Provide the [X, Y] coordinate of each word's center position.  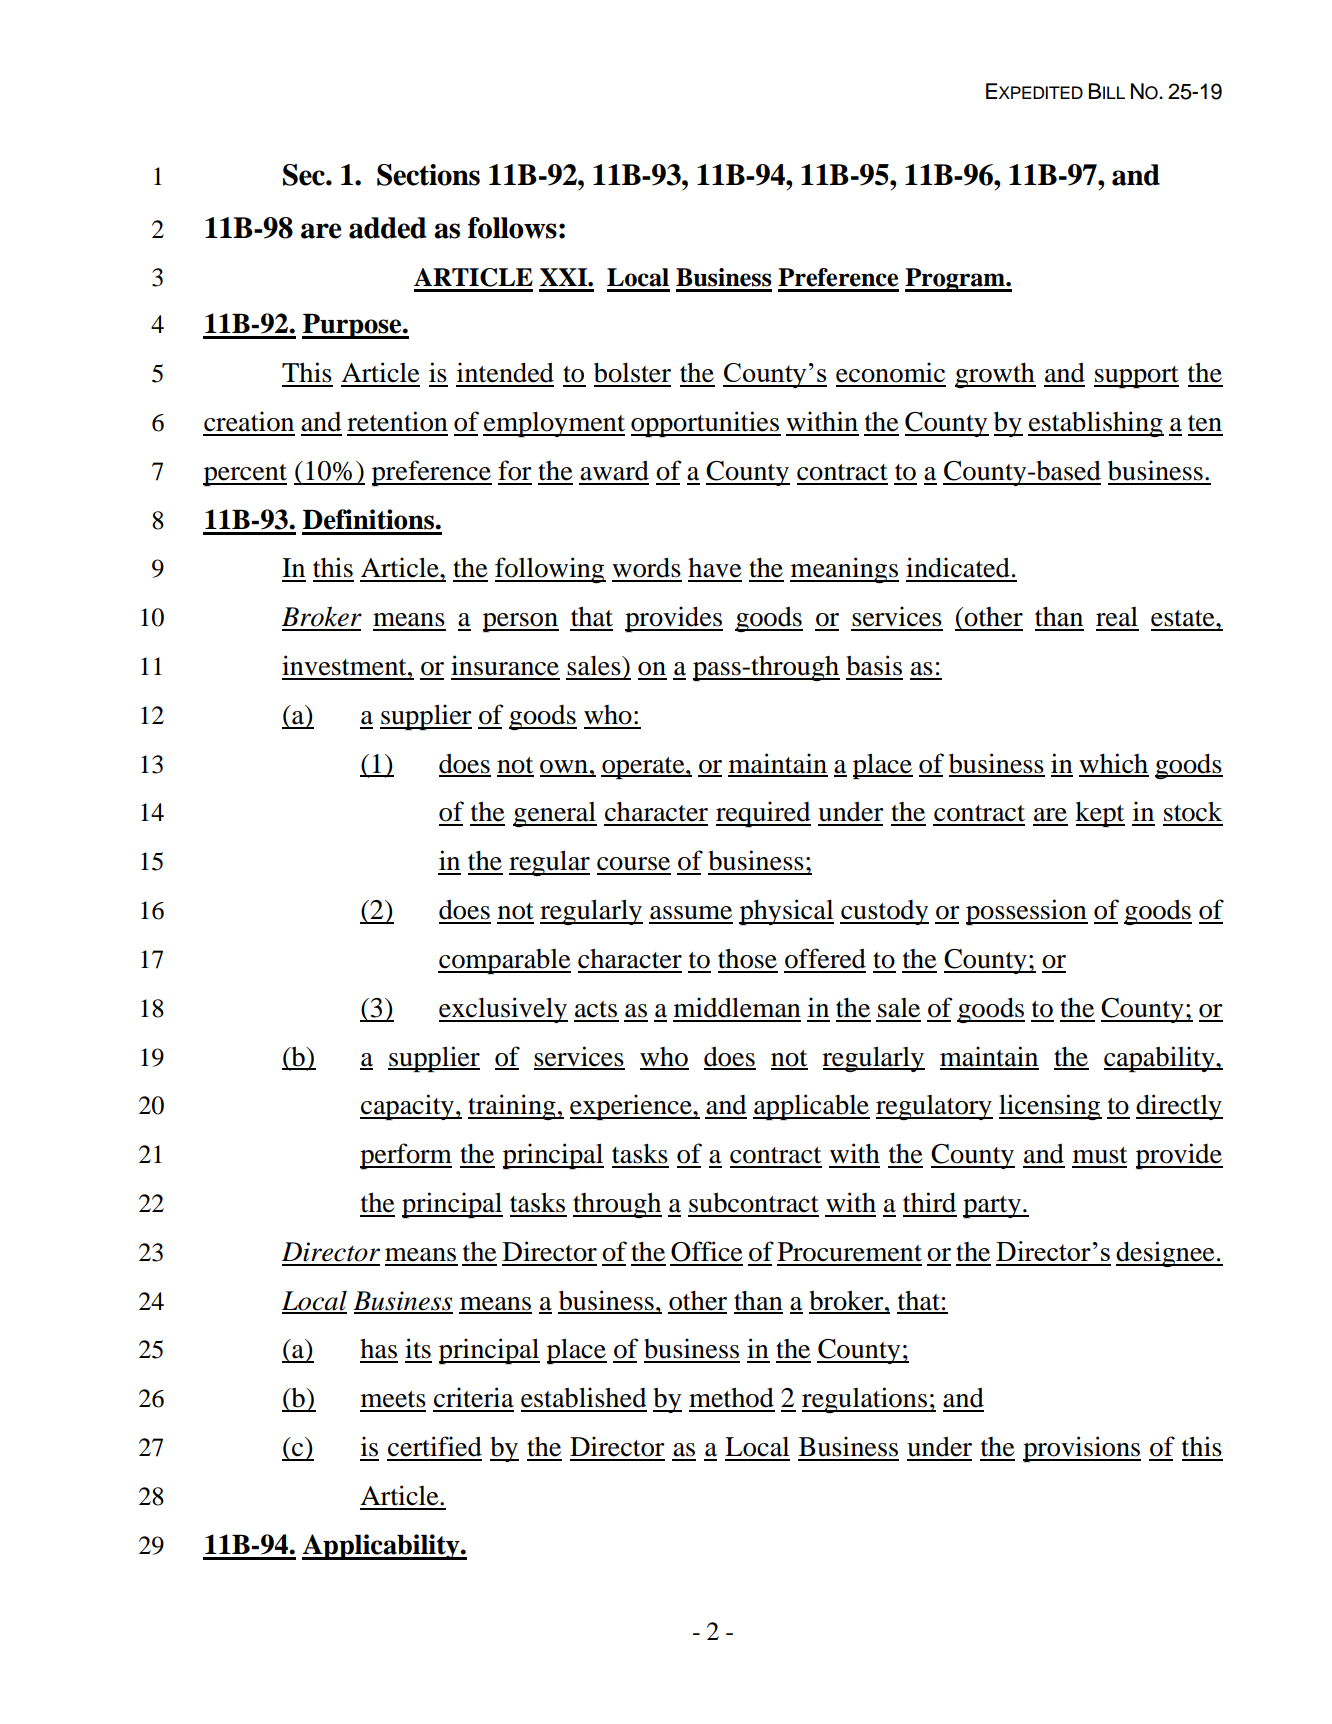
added [388, 228]
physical [786, 912]
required [763, 814]
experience [632, 1107]
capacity [408, 1107]
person [521, 622]
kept [1100, 814]
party [993, 1207]
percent [245, 475]
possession [1027, 912]
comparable [504, 961]
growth [995, 375]
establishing [1096, 424]
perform [406, 1156]
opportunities [706, 424]
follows [512, 228]
